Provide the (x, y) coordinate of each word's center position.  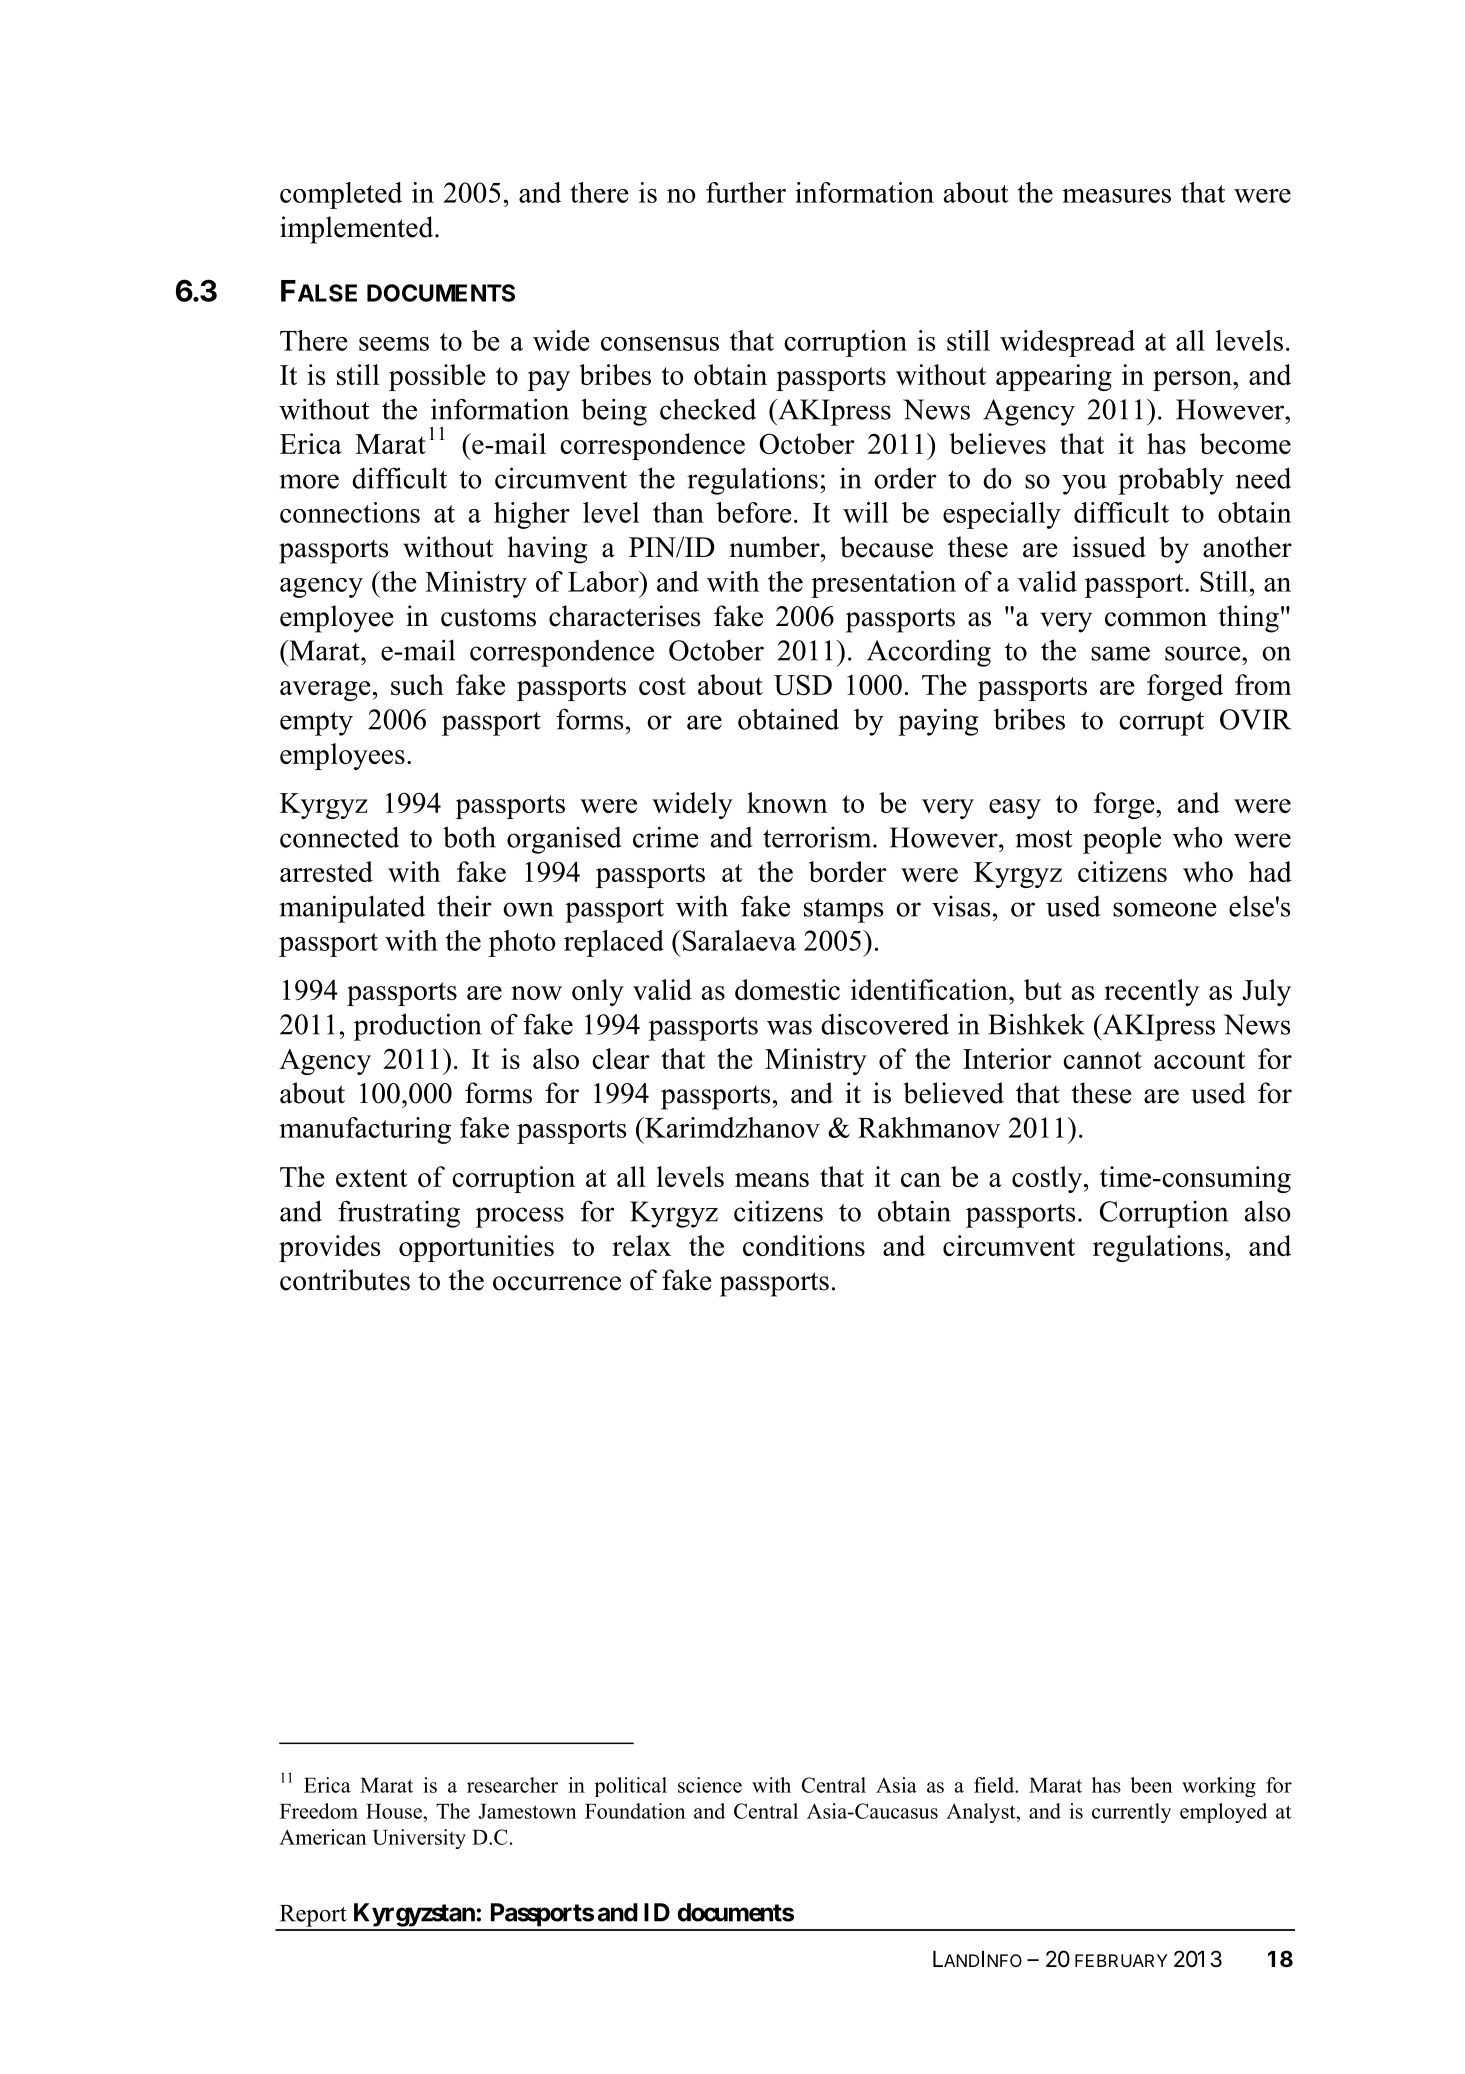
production (417, 1027)
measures (1116, 196)
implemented (358, 230)
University (419, 1839)
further (746, 192)
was (789, 1027)
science (710, 1785)
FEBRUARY (1121, 1960)
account (1199, 1060)
